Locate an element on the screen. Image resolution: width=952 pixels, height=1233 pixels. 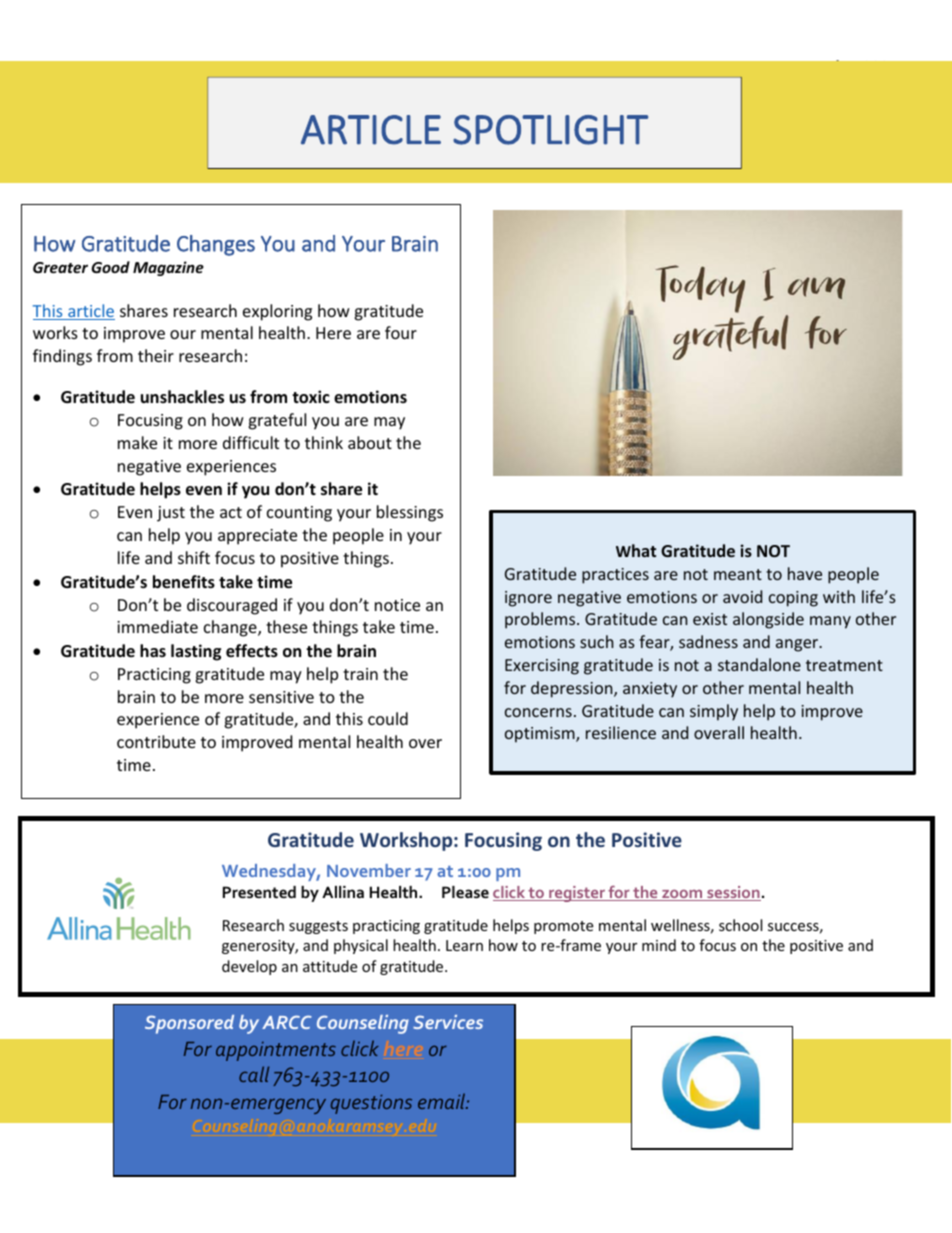
four is located at coordinates (401, 332).
